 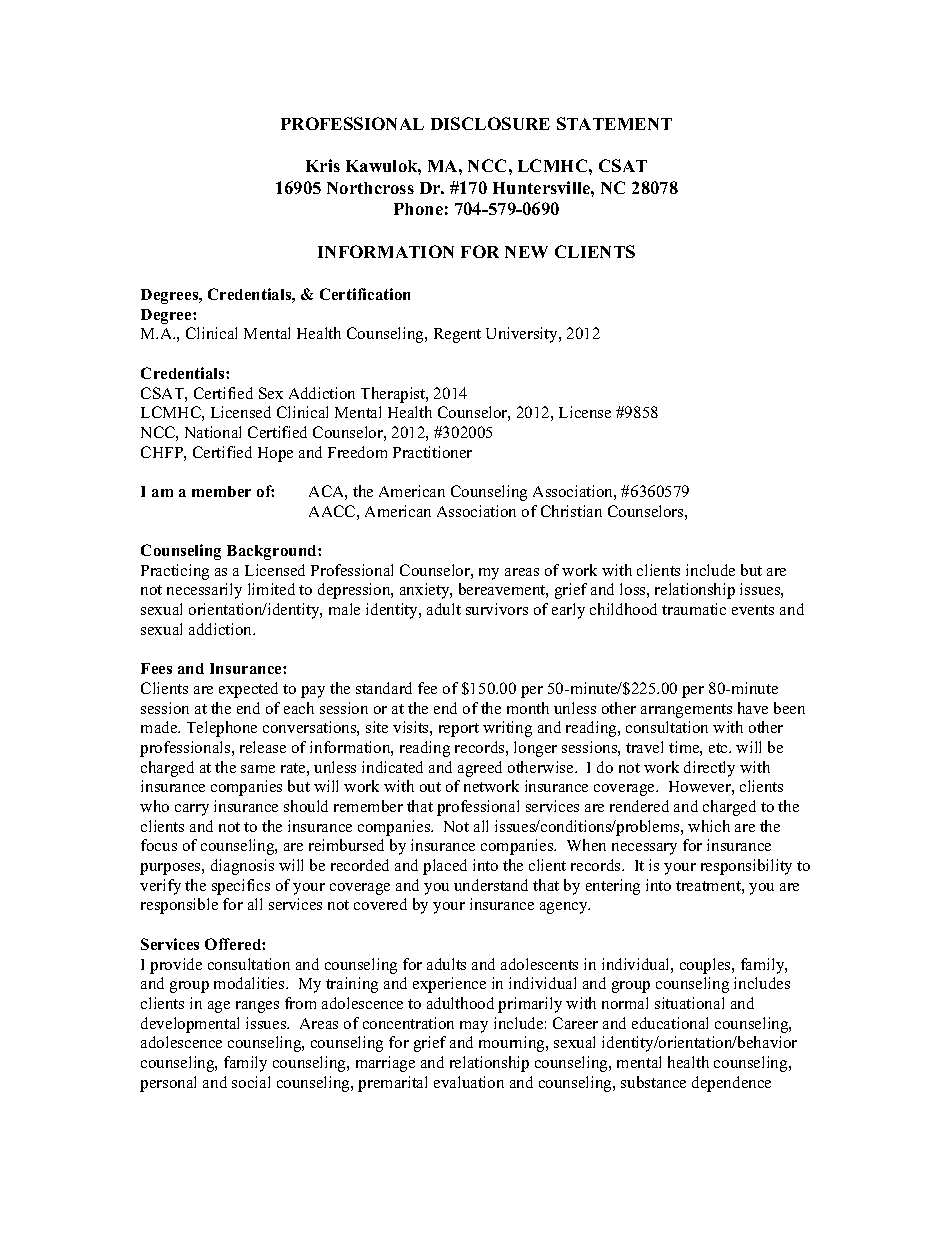 What do you see at coordinates (469, 1082) in the image?
I see `evaluation` at bounding box center [469, 1082].
